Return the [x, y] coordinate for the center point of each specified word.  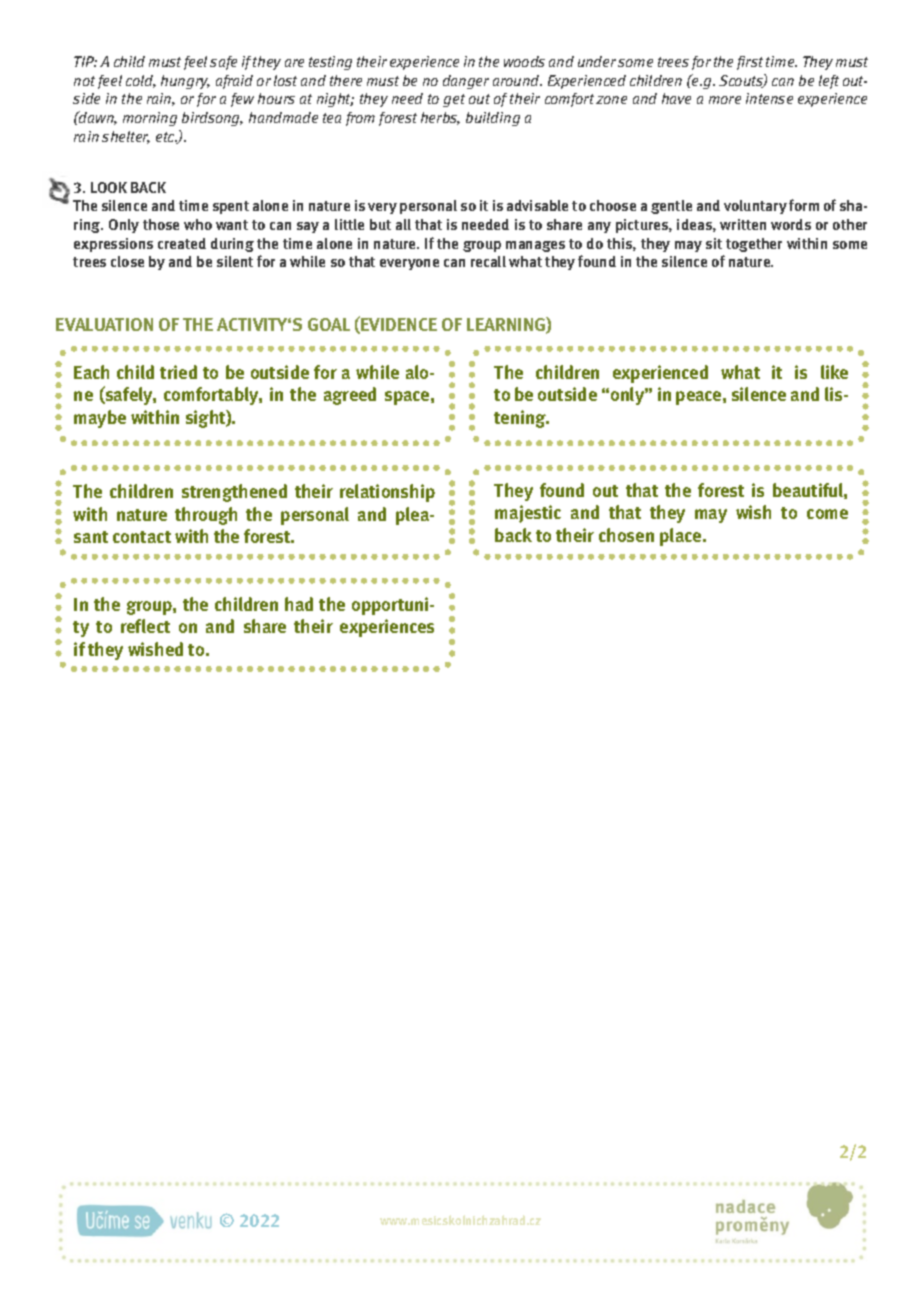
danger [466, 82]
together [754, 245]
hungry [185, 82]
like [834, 372]
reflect [145, 626]
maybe [100, 419]
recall [488, 261]
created [182, 243]
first [750, 63]
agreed [350, 396]
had [299, 604]
